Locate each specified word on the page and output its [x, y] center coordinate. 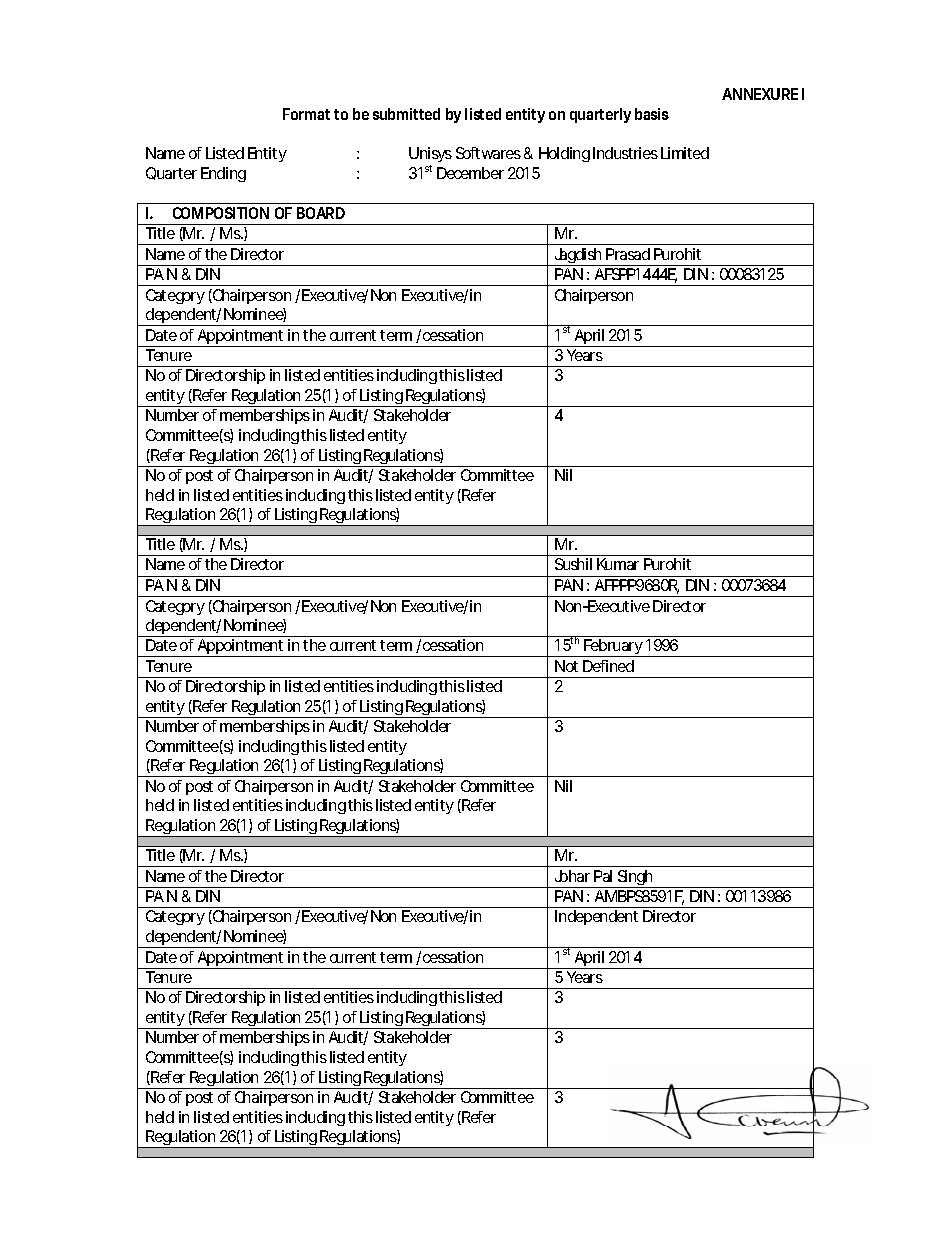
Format [306, 114]
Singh [635, 879]
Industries [625, 153]
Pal [603, 876]
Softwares [488, 153]
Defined [608, 666]
